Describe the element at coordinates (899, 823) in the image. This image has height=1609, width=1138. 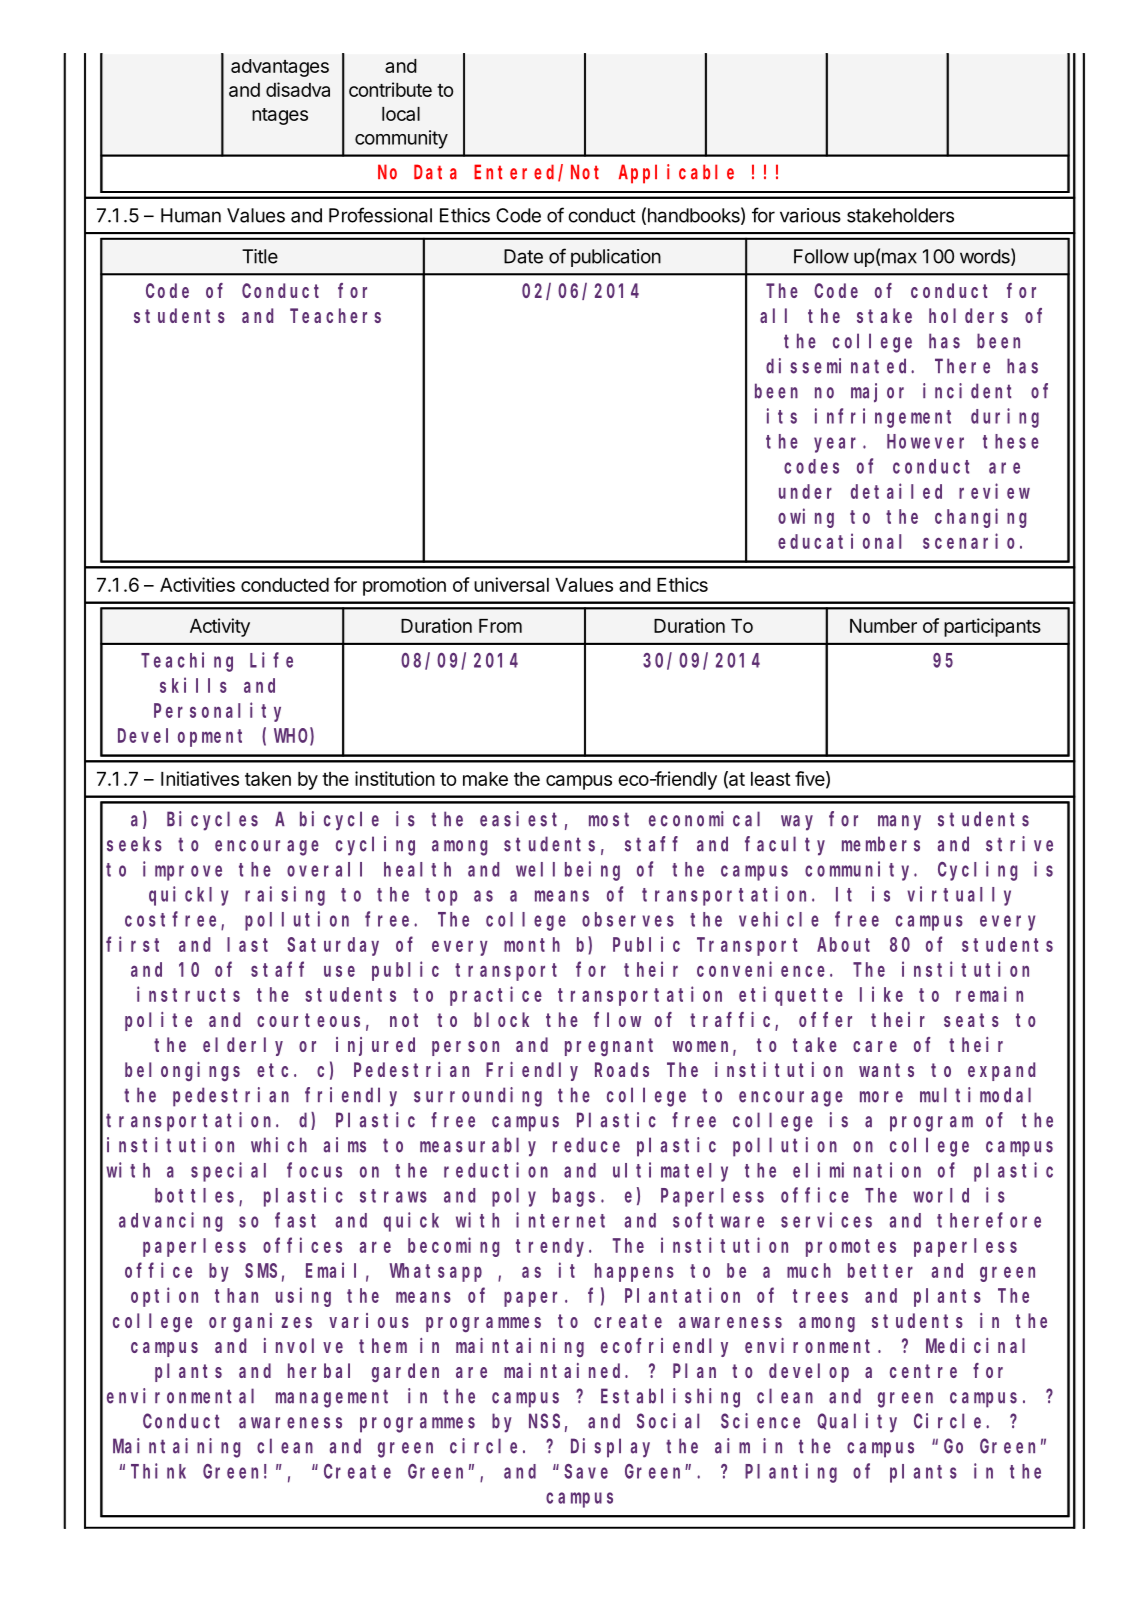
I see `many` at that location.
